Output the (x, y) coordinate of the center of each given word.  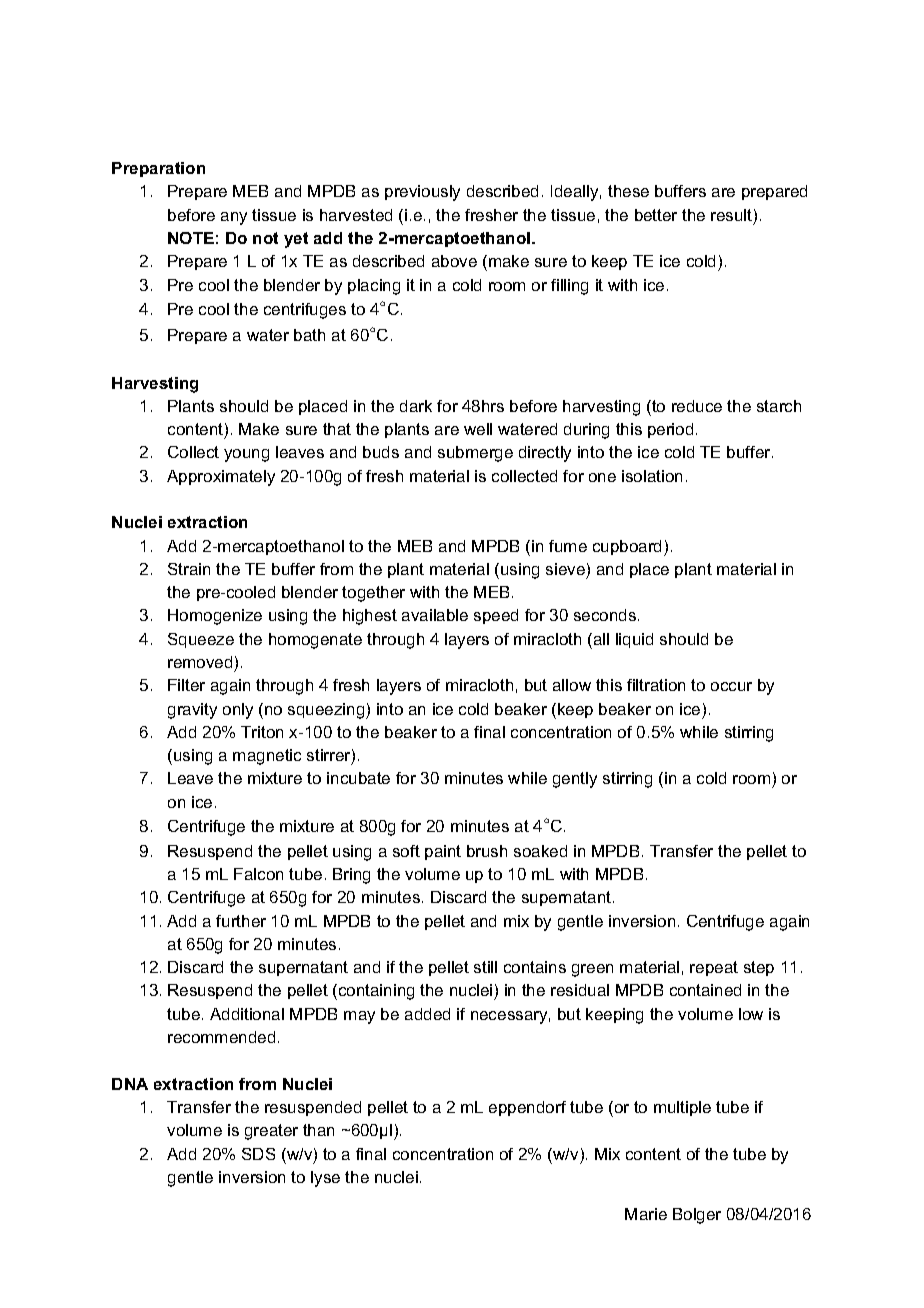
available (435, 615)
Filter (186, 685)
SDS (258, 1154)
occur (731, 686)
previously (422, 193)
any (234, 218)
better (656, 215)
